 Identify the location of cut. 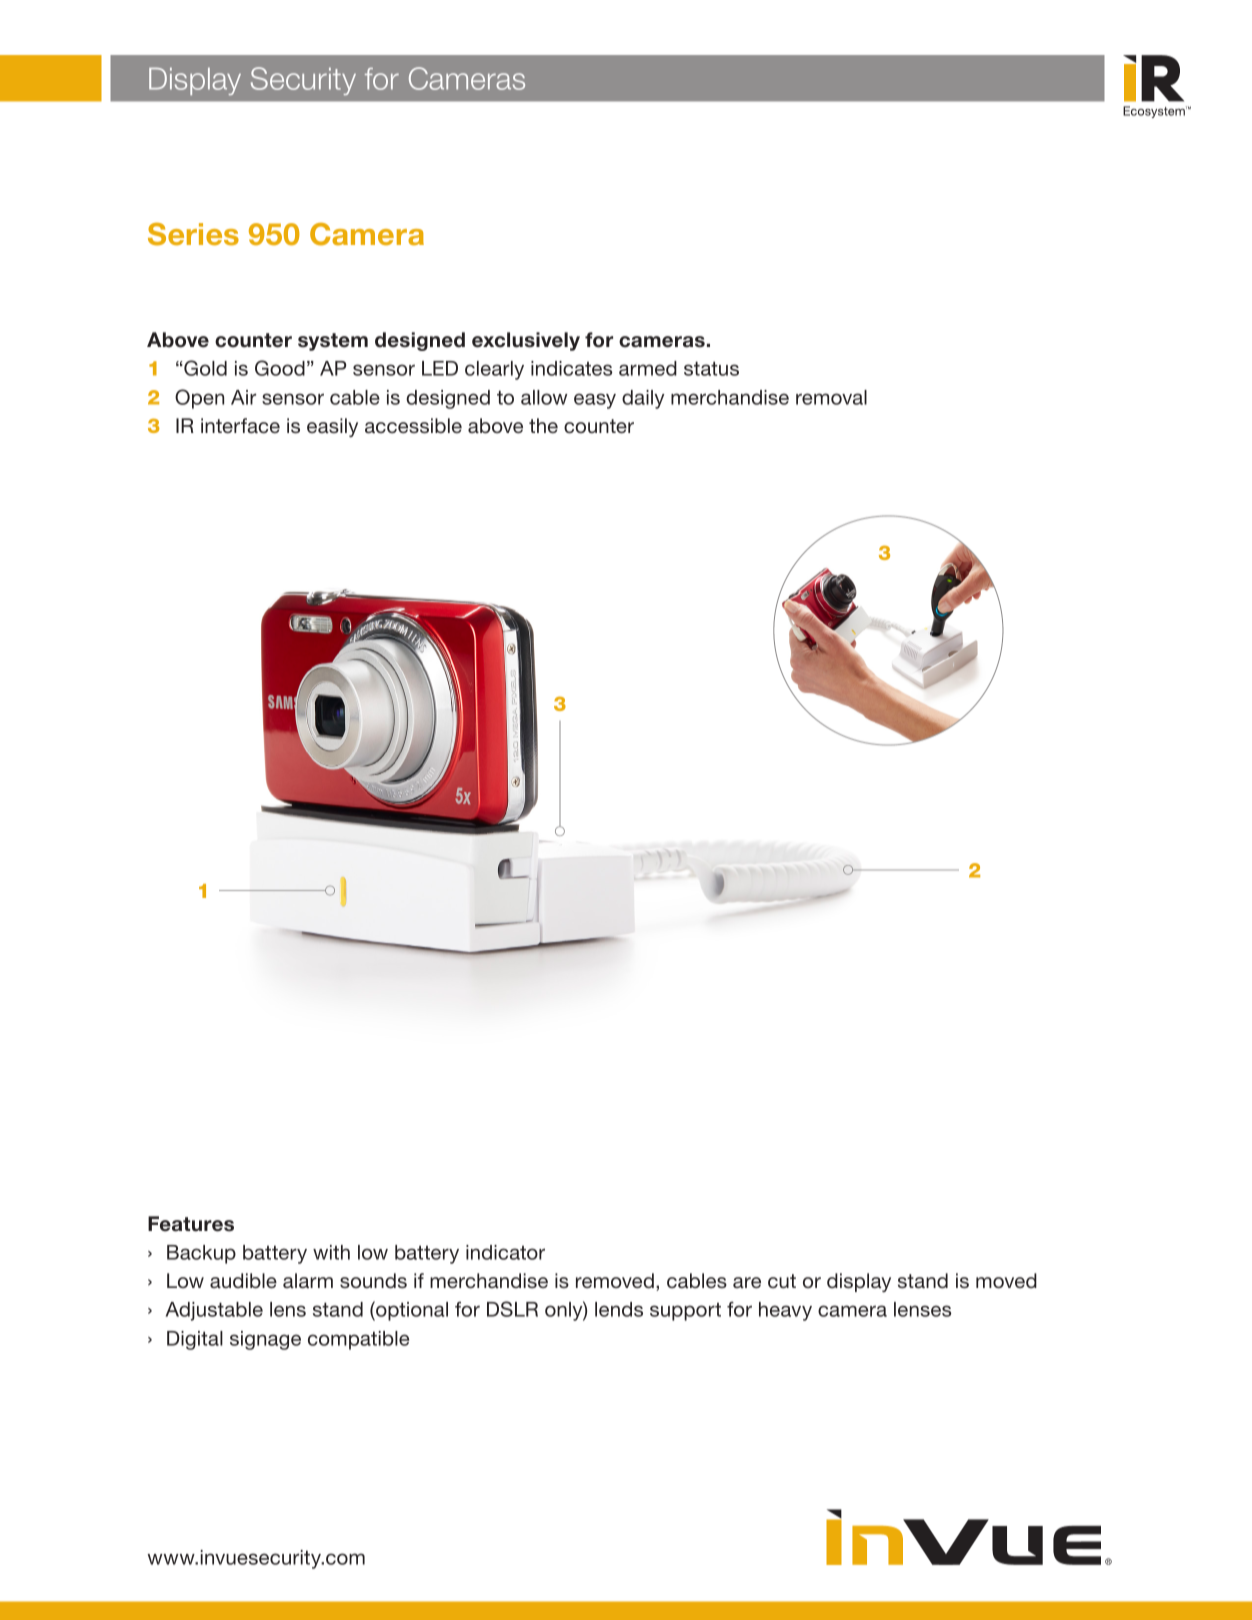
(782, 1281).
